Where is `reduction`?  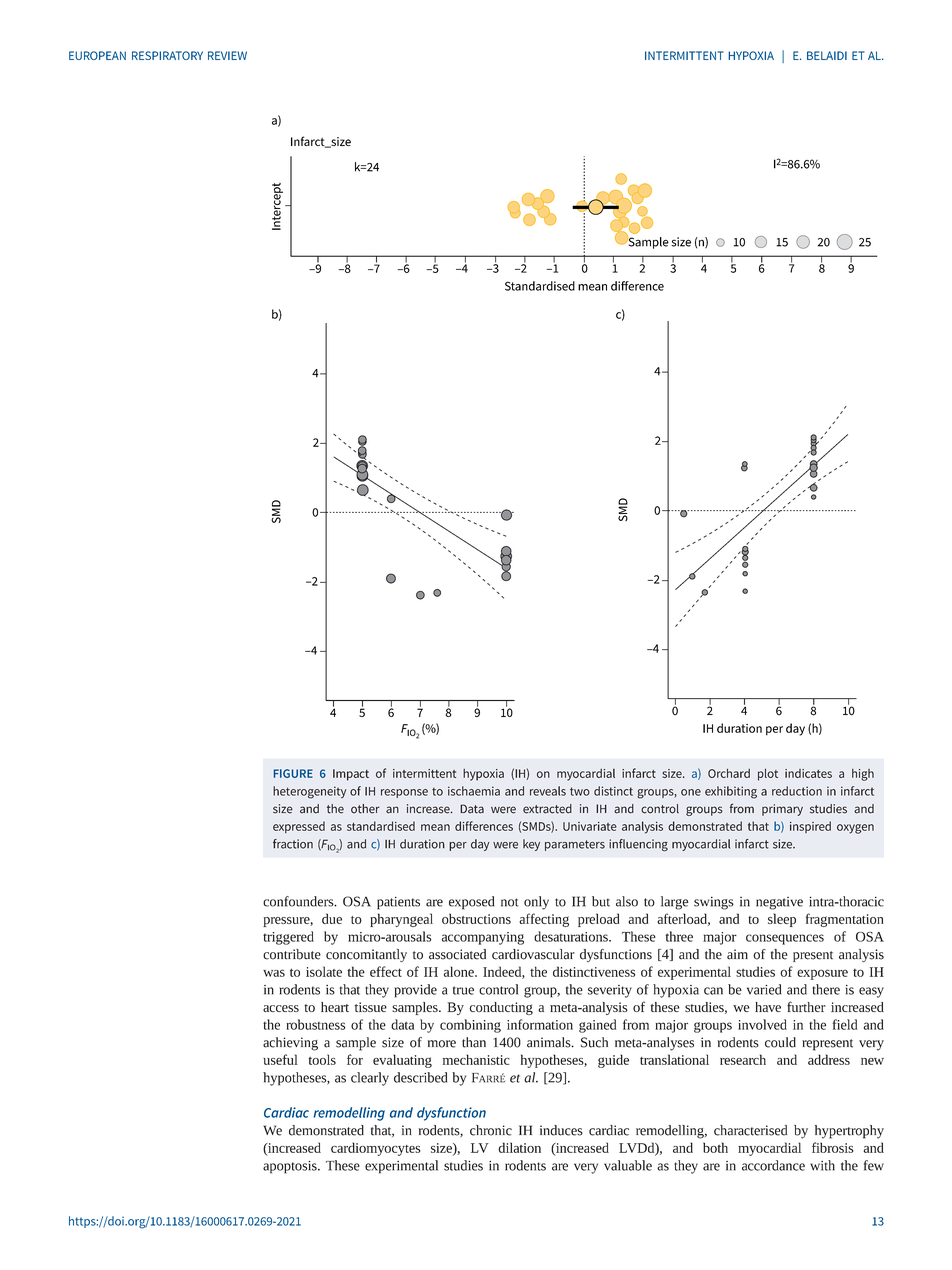 reduction is located at coordinates (797, 791).
